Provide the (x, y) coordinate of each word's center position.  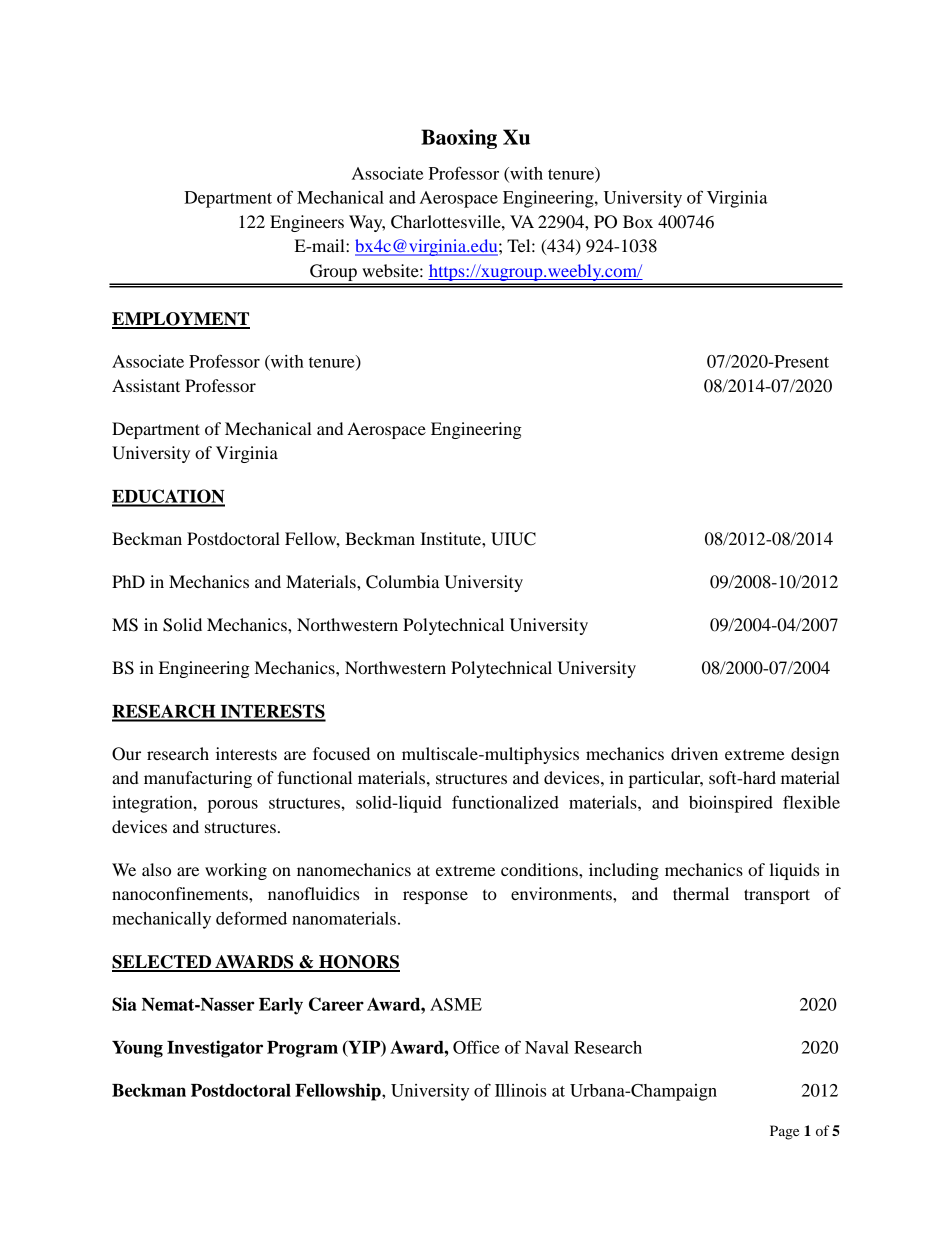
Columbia (403, 582)
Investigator (215, 1049)
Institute (451, 538)
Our (126, 754)
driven (694, 753)
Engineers (307, 223)
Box (638, 221)
